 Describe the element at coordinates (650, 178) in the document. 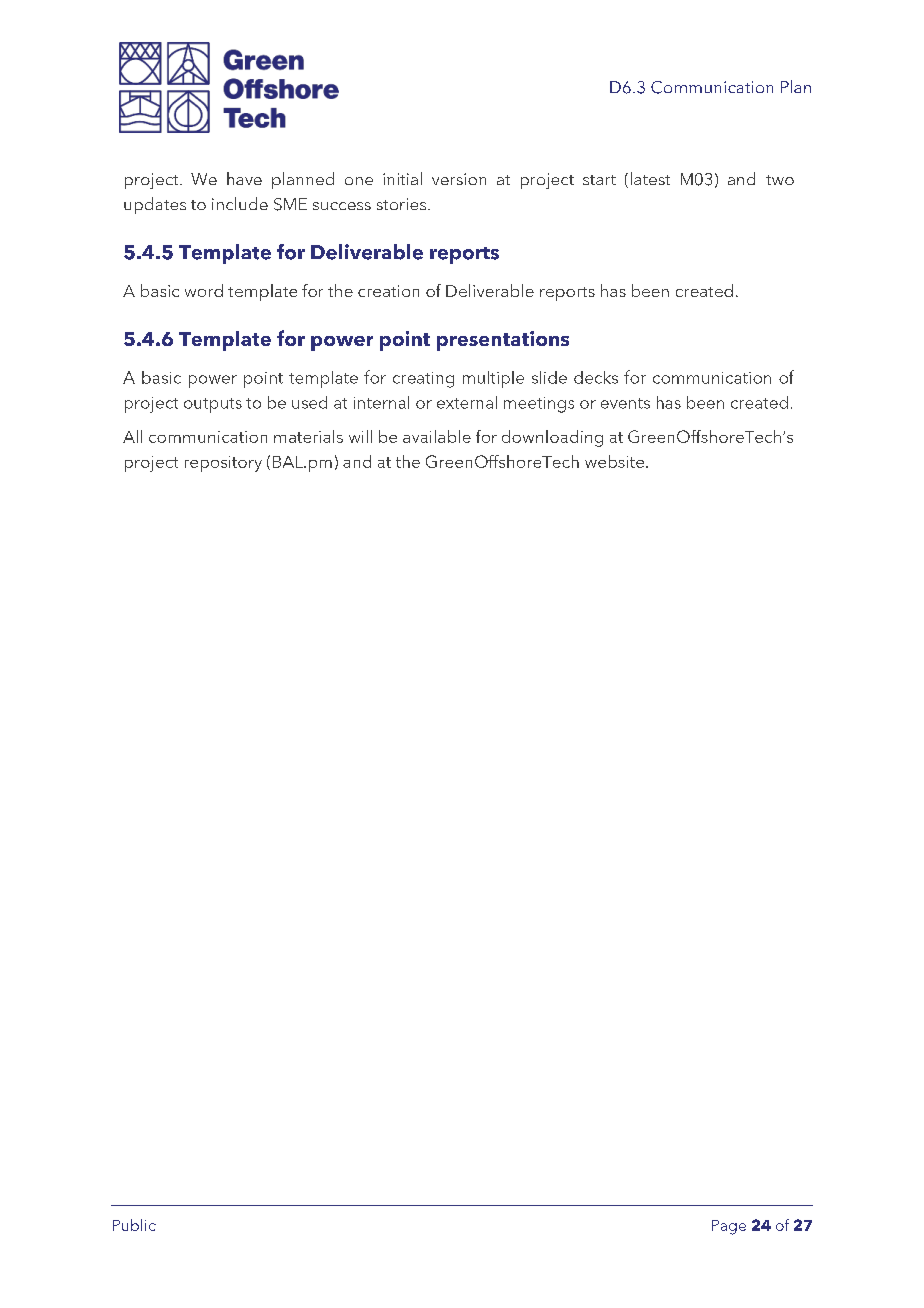

I see `latest` at that location.
